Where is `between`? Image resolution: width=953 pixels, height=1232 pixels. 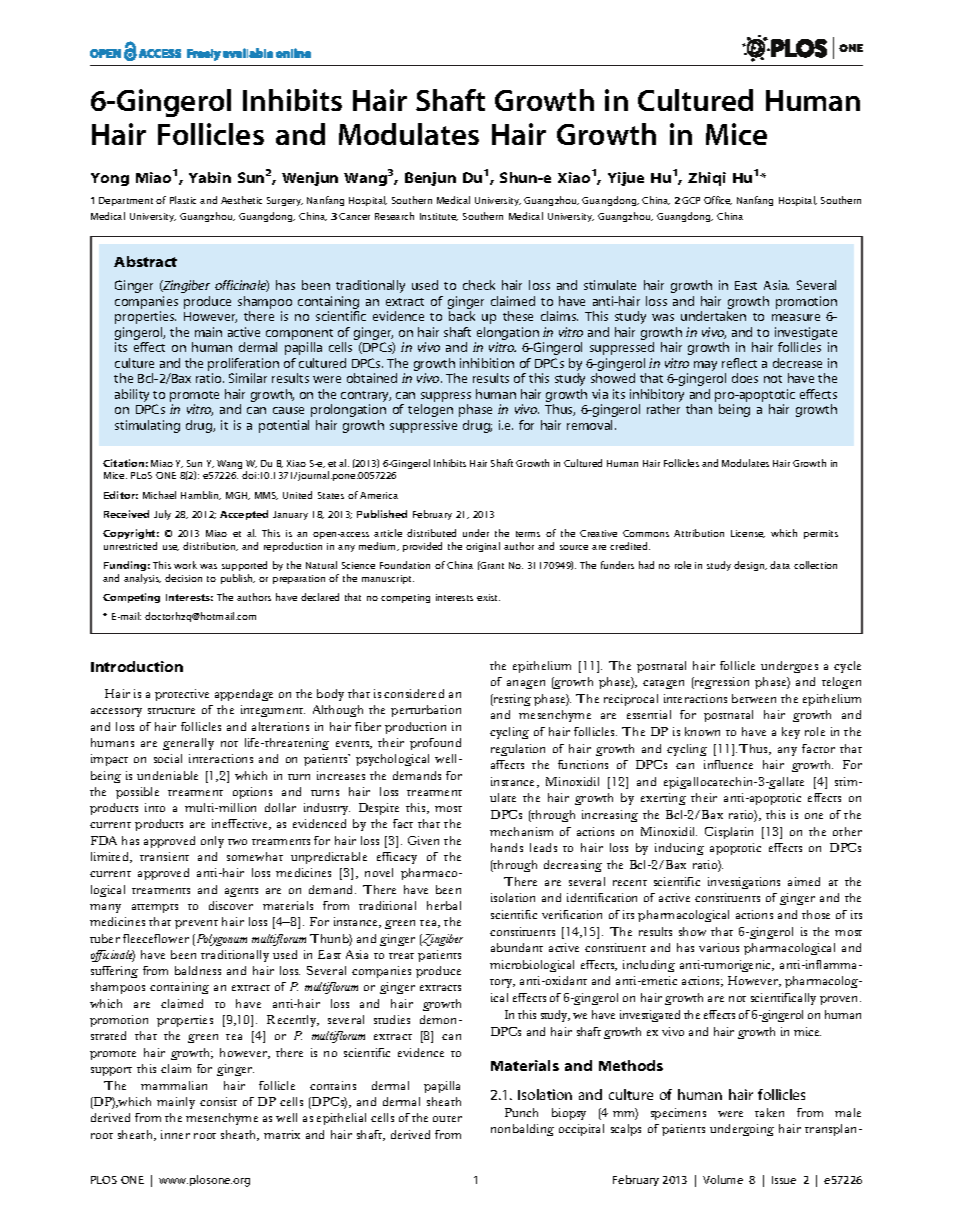
between is located at coordinates (754, 698).
